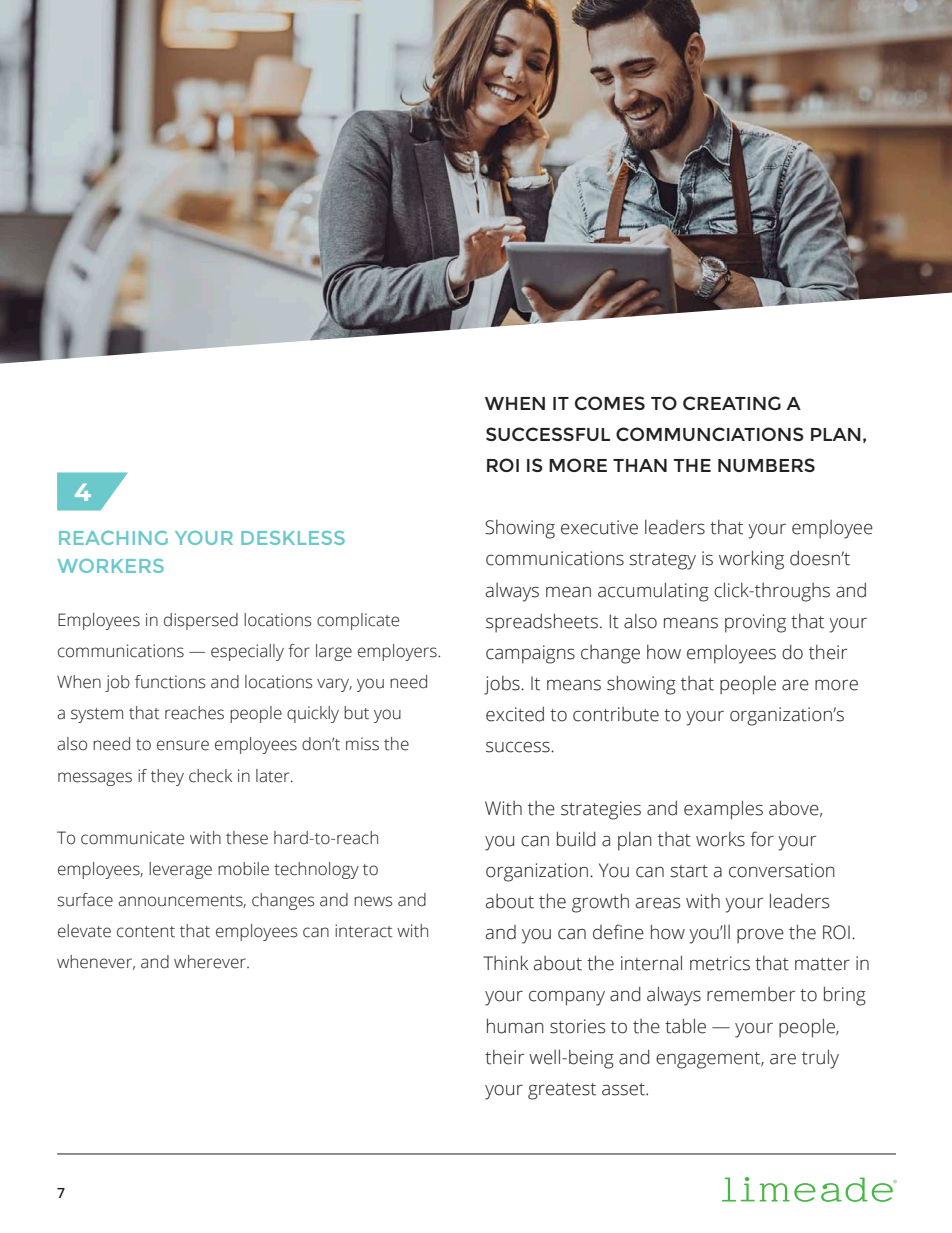 The height and width of the image is (1233, 952). I want to click on COMES, so click(610, 403).
